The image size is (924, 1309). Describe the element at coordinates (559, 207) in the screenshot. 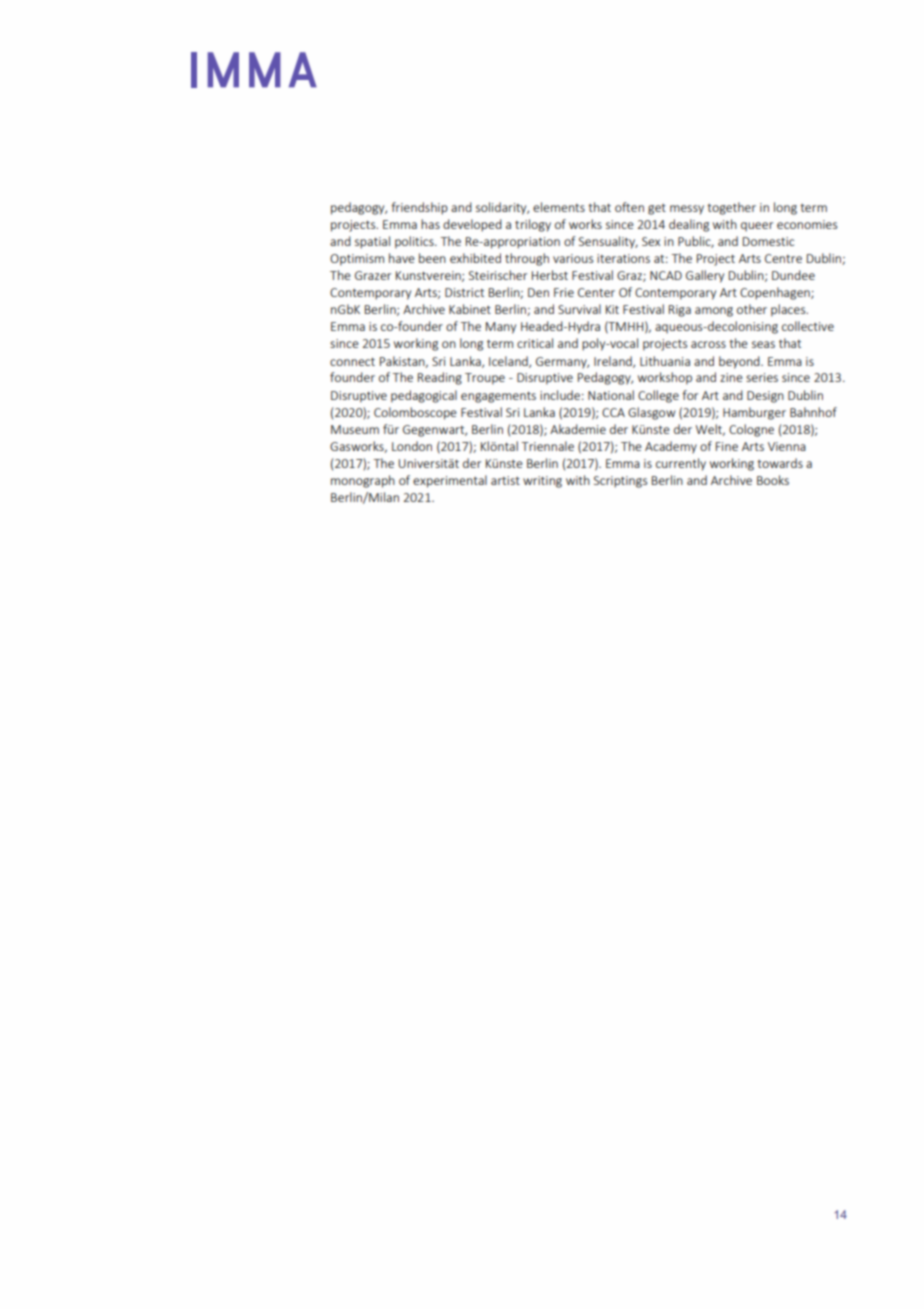

I see `elements` at that location.
